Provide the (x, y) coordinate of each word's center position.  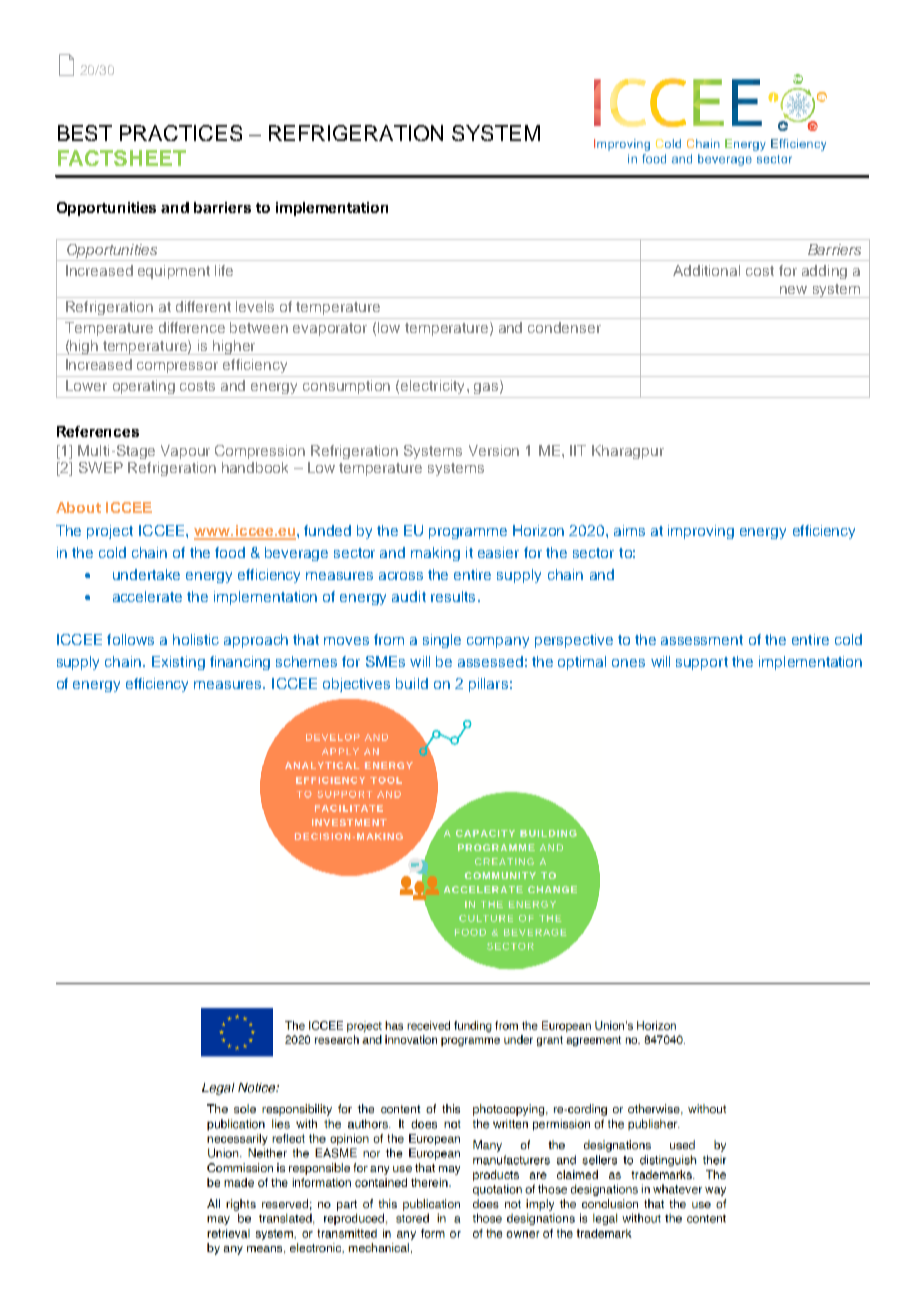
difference (192, 327)
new (793, 290)
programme (468, 533)
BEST (85, 133)
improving (701, 532)
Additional (706, 270)
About (78, 507)
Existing (178, 663)
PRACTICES (181, 133)
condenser (564, 327)
